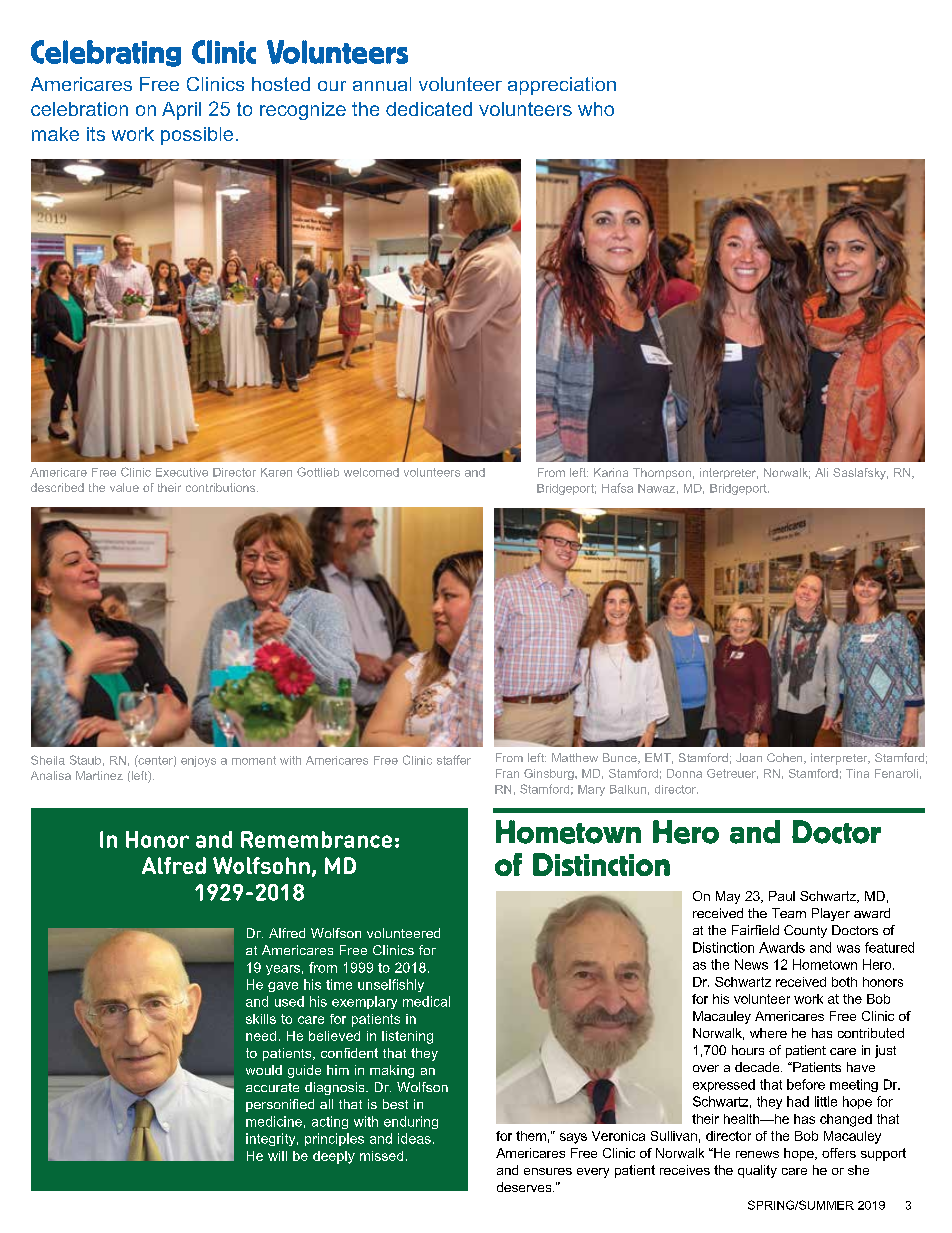 Image resolution: width=952 pixels, height=1233 pixels. Describe the element at coordinates (454, 760) in the page. I see `staffer` at that location.
